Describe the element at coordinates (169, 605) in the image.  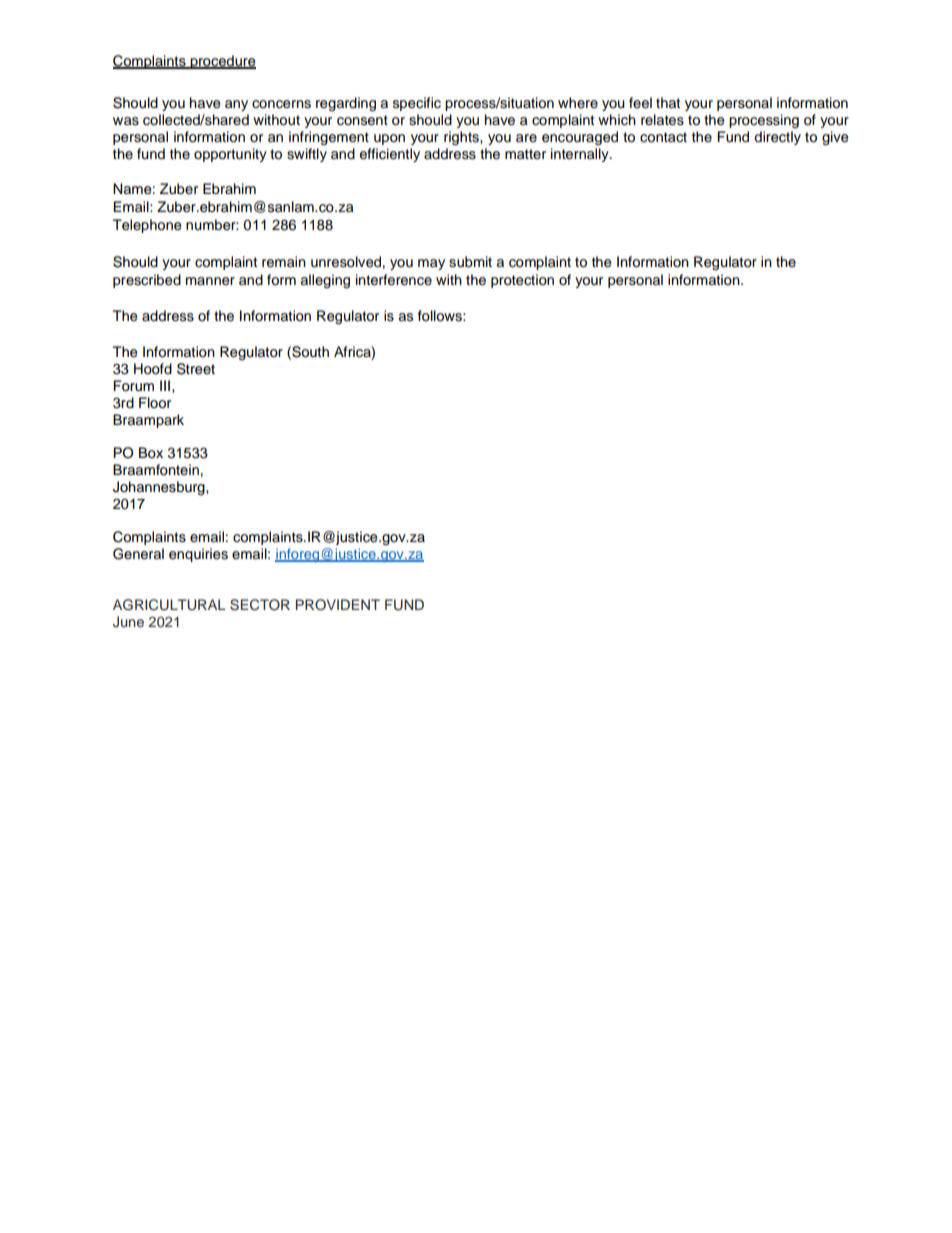
I see `AGRICULTURAL` at that location.
